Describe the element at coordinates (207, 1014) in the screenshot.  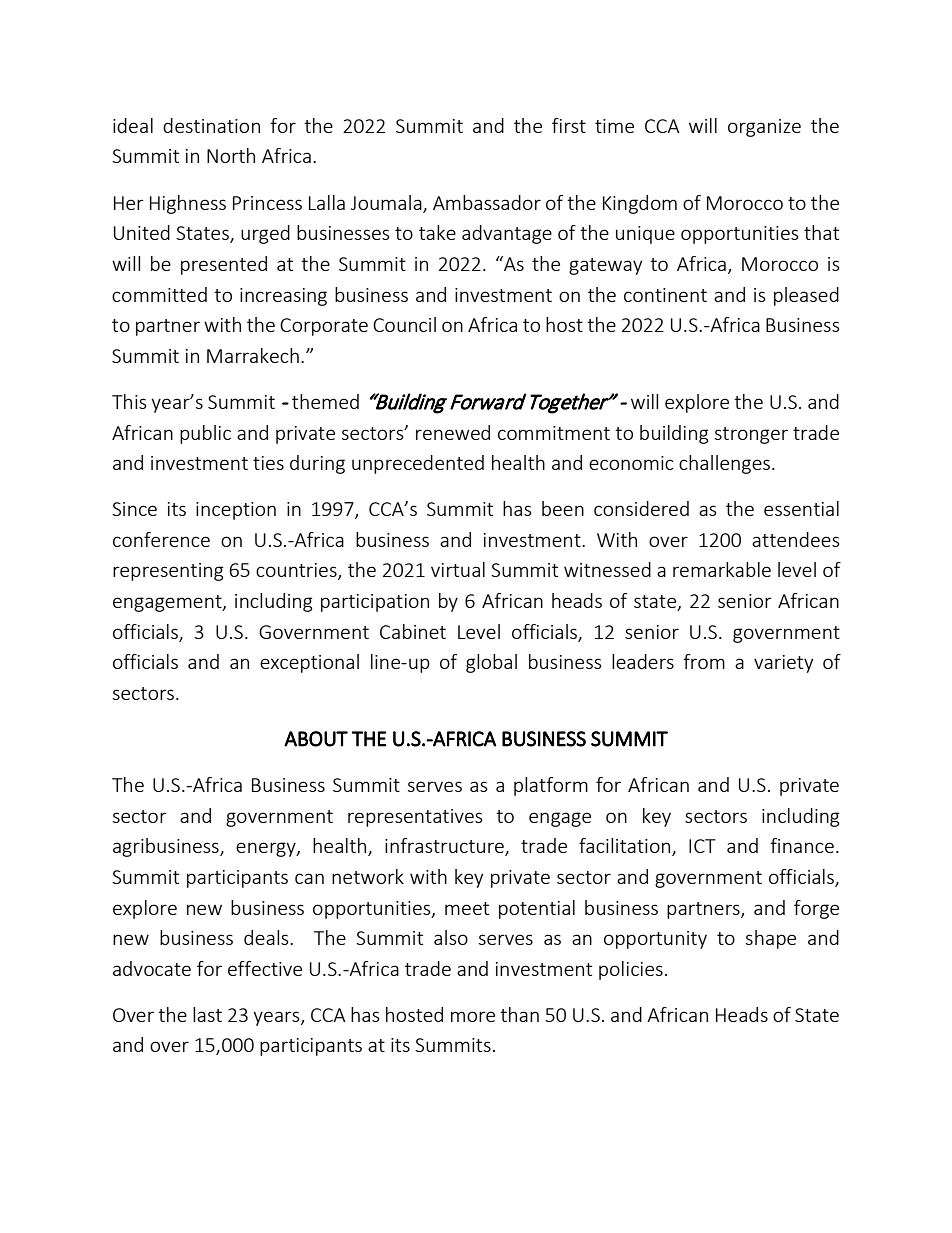
I see `last` at that location.
